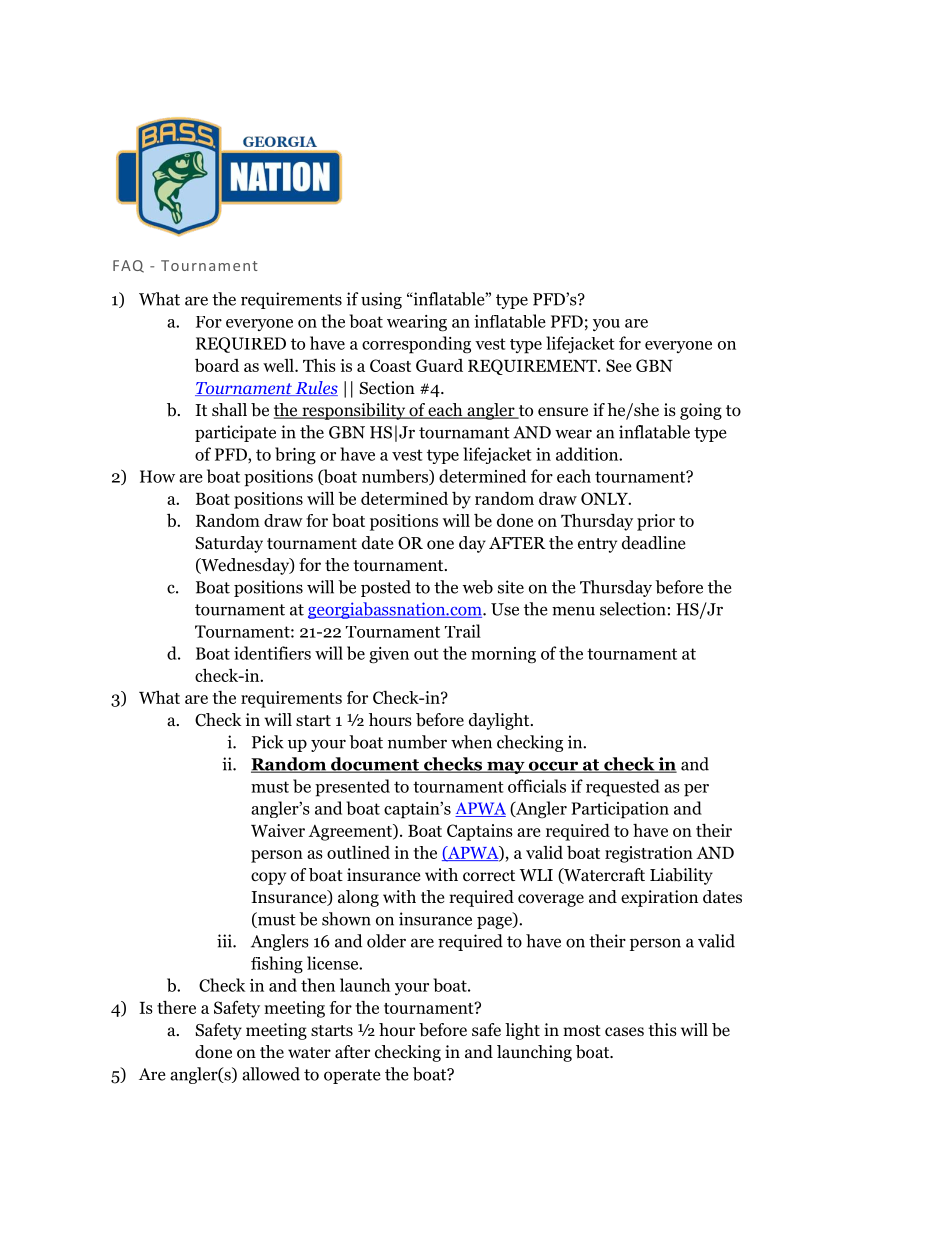 The height and width of the screenshot is (1233, 952). What do you see at coordinates (176, 1007) in the screenshot?
I see `there` at bounding box center [176, 1007].
